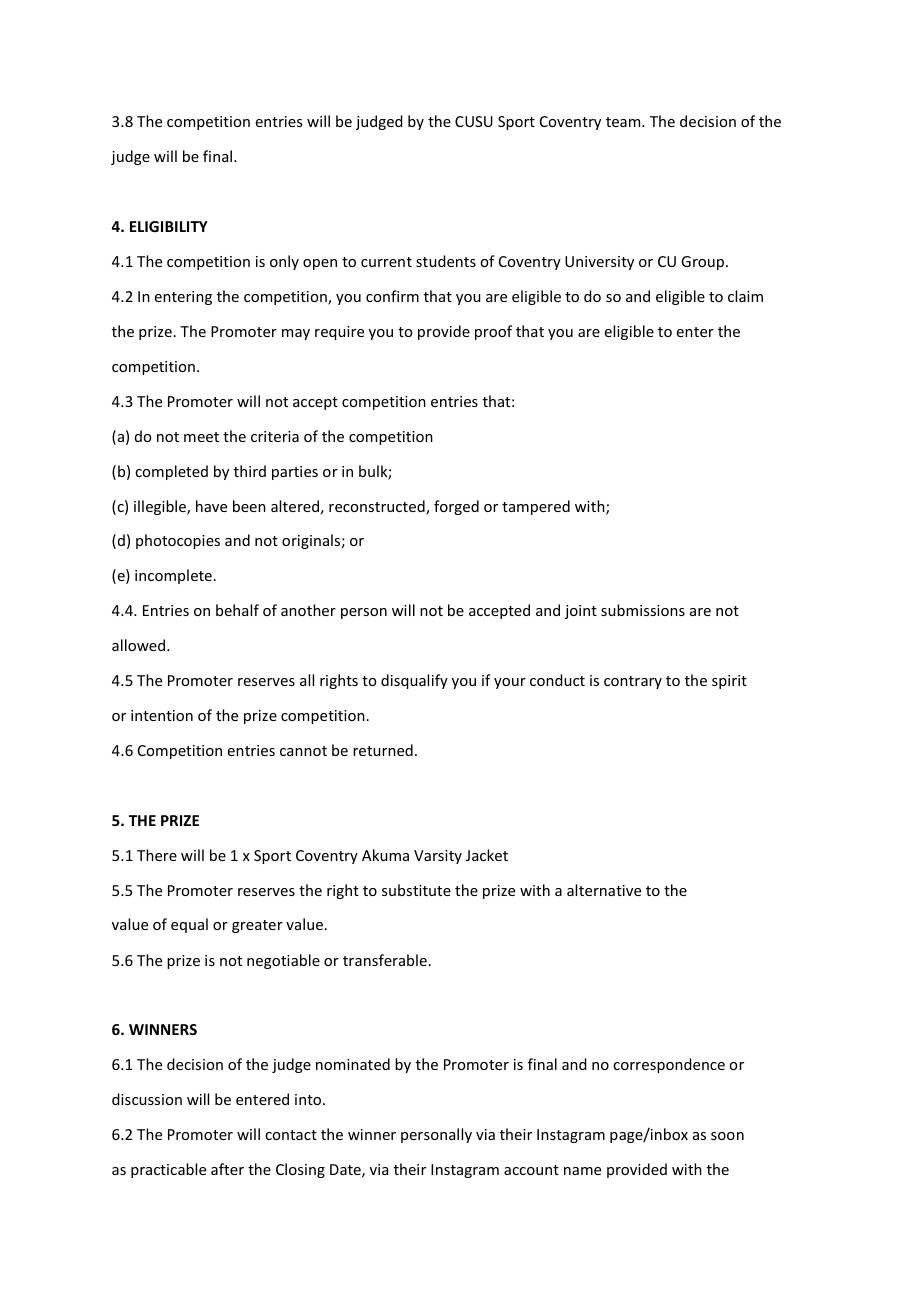 The height and width of the page is (1307, 924). What do you see at coordinates (169, 226) in the page?
I see `ELIGIBILITY` at bounding box center [169, 226].
